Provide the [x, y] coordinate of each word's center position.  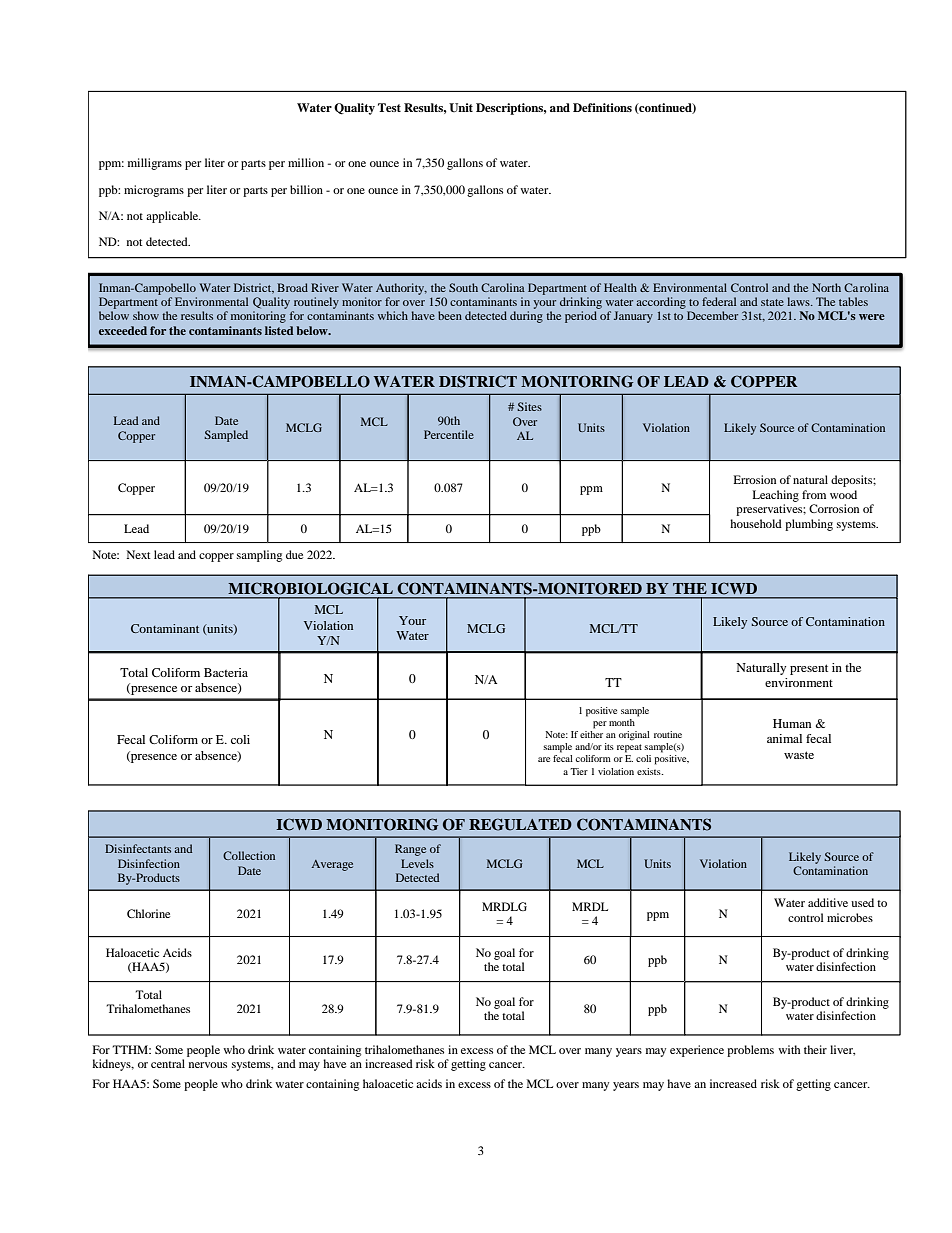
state [772, 302]
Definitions [602, 107]
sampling [259, 556]
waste [799, 755]
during [526, 317]
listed [279, 330]
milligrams [155, 164]
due [294, 554]
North [826, 287]
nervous [208, 1065]
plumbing [809, 525]
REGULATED [520, 824]
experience [697, 1051]
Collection [249, 855]
